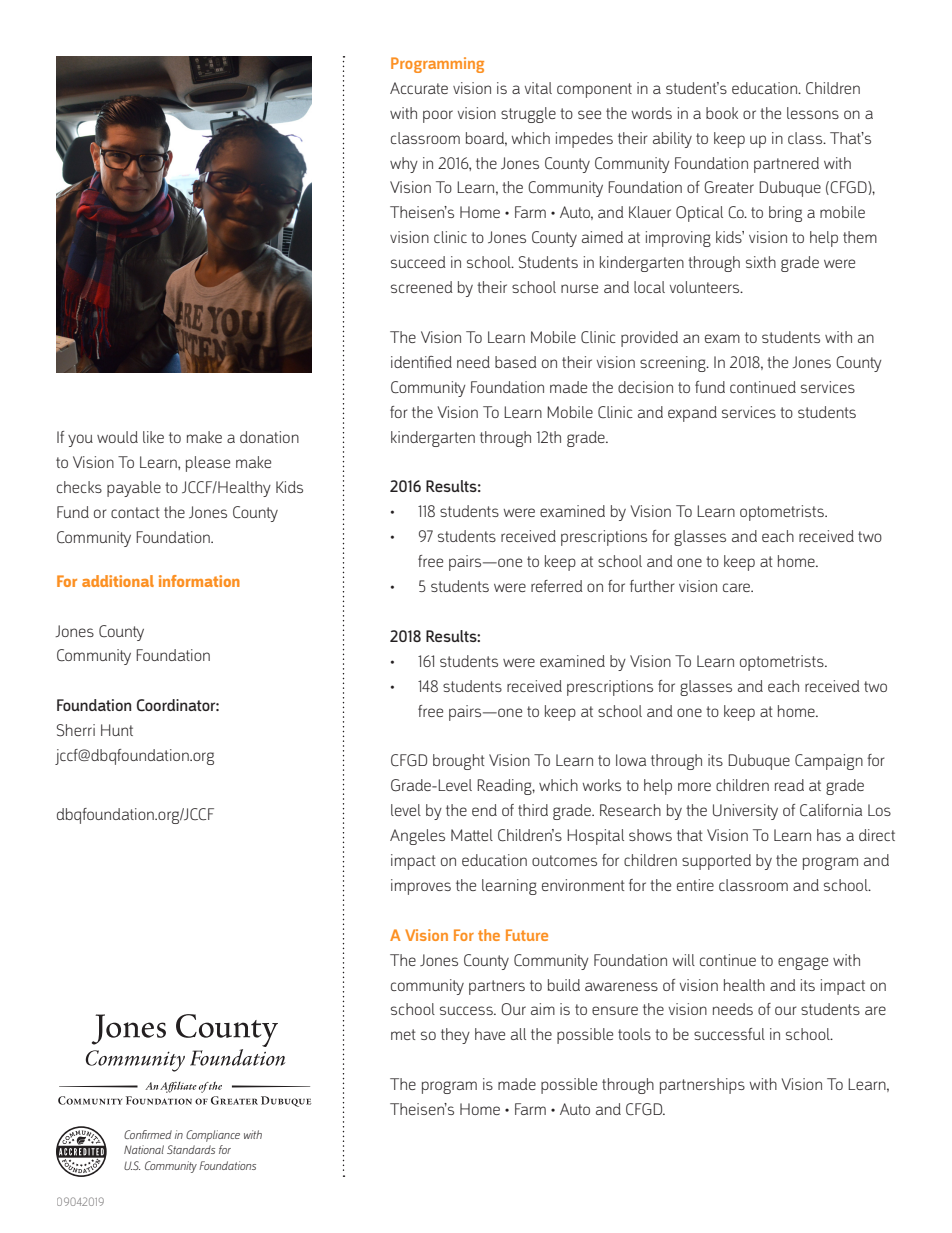 The height and width of the screenshot is (1233, 952). I want to click on care, so click(738, 587).
